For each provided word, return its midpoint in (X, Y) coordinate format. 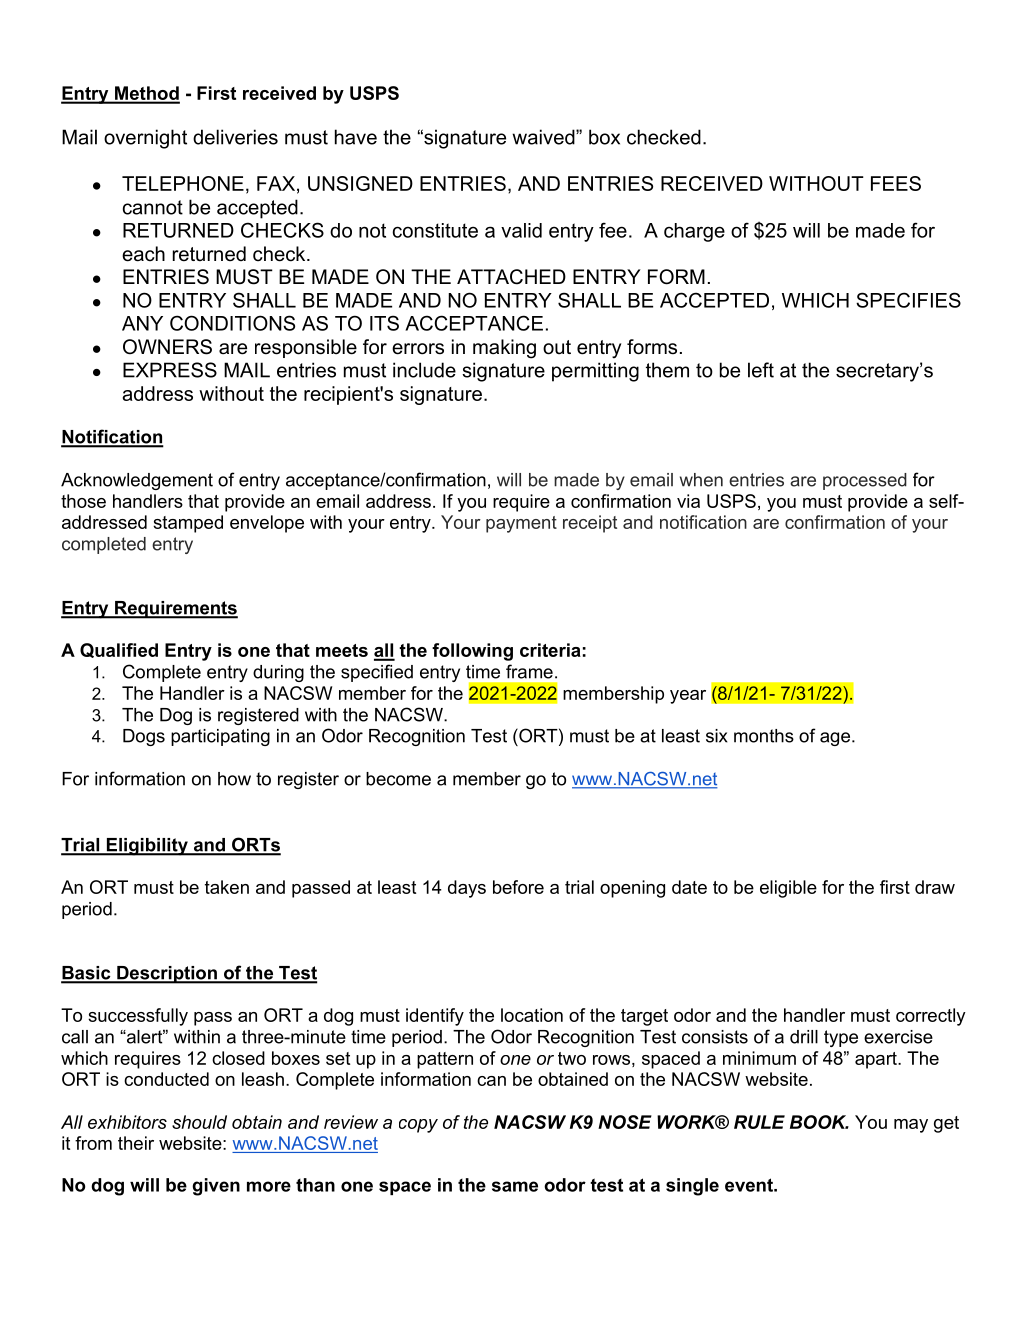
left (761, 370)
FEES (896, 183)
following (472, 652)
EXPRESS (170, 370)
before (518, 887)
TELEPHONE (183, 183)
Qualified (119, 650)
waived (544, 137)
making (504, 349)
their (136, 1143)
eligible (788, 889)
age (835, 739)
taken (227, 887)
